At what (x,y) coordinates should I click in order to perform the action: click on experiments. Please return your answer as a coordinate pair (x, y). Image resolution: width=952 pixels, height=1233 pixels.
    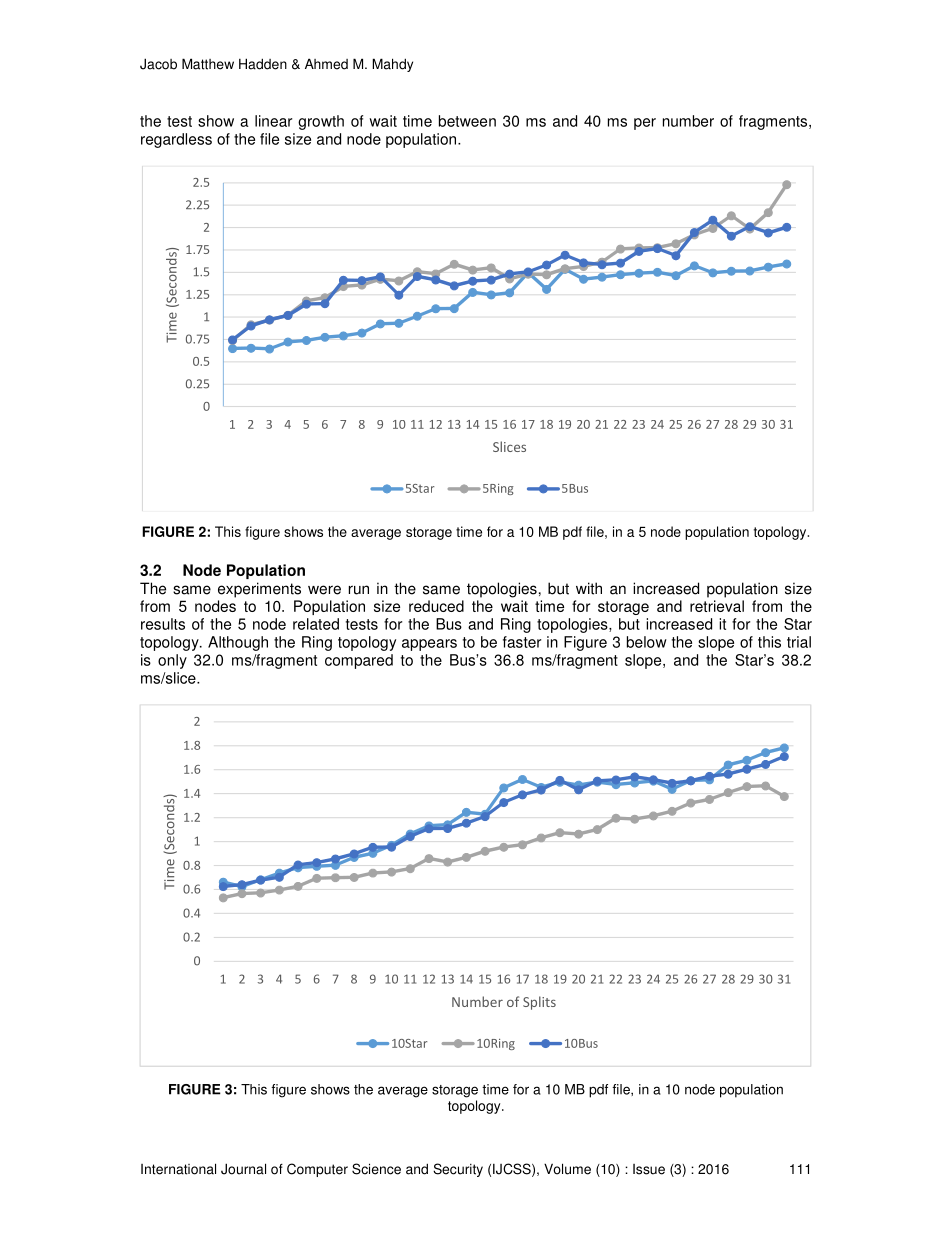
    Looking at the image, I should click on (259, 590).
